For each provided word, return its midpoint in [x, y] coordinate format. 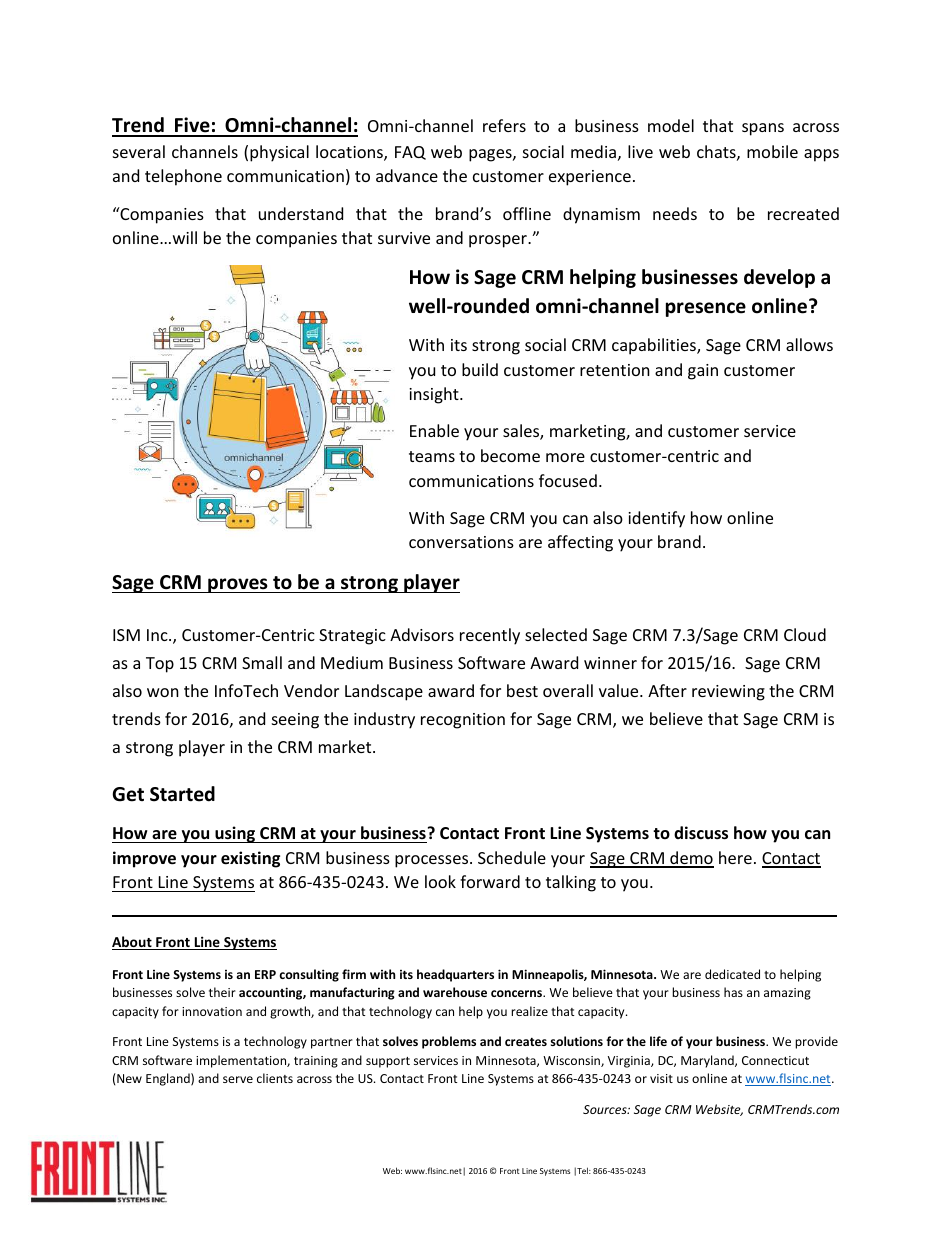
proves [238, 585]
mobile [772, 151]
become [510, 455]
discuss [701, 833]
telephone [183, 177]
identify [656, 519]
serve [238, 1079]
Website [719, 1110]
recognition [463, 721]
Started [182, 794]
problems [449, 1042]
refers [504, 125]
